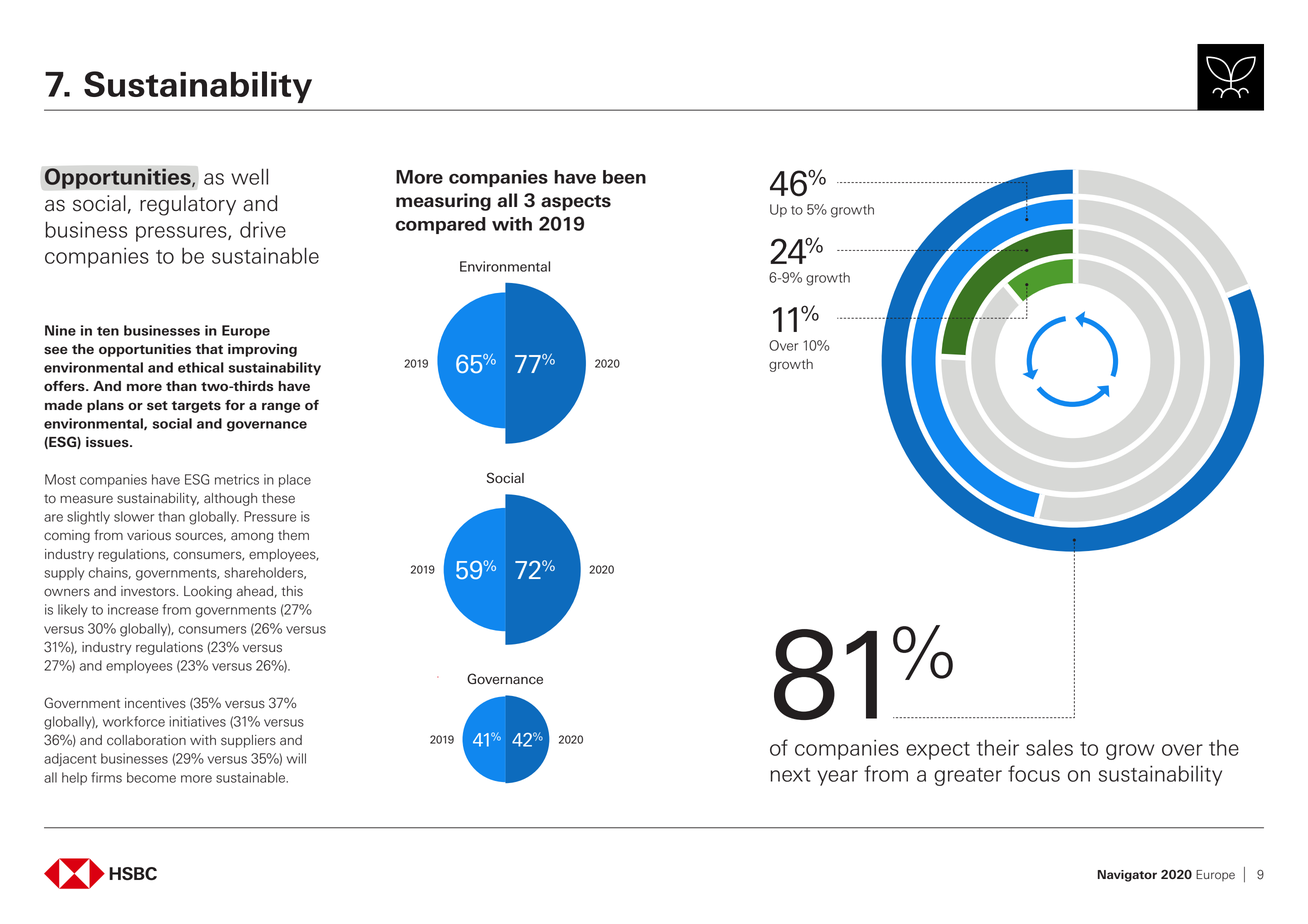  I want to click on next, so click(790, 775).
